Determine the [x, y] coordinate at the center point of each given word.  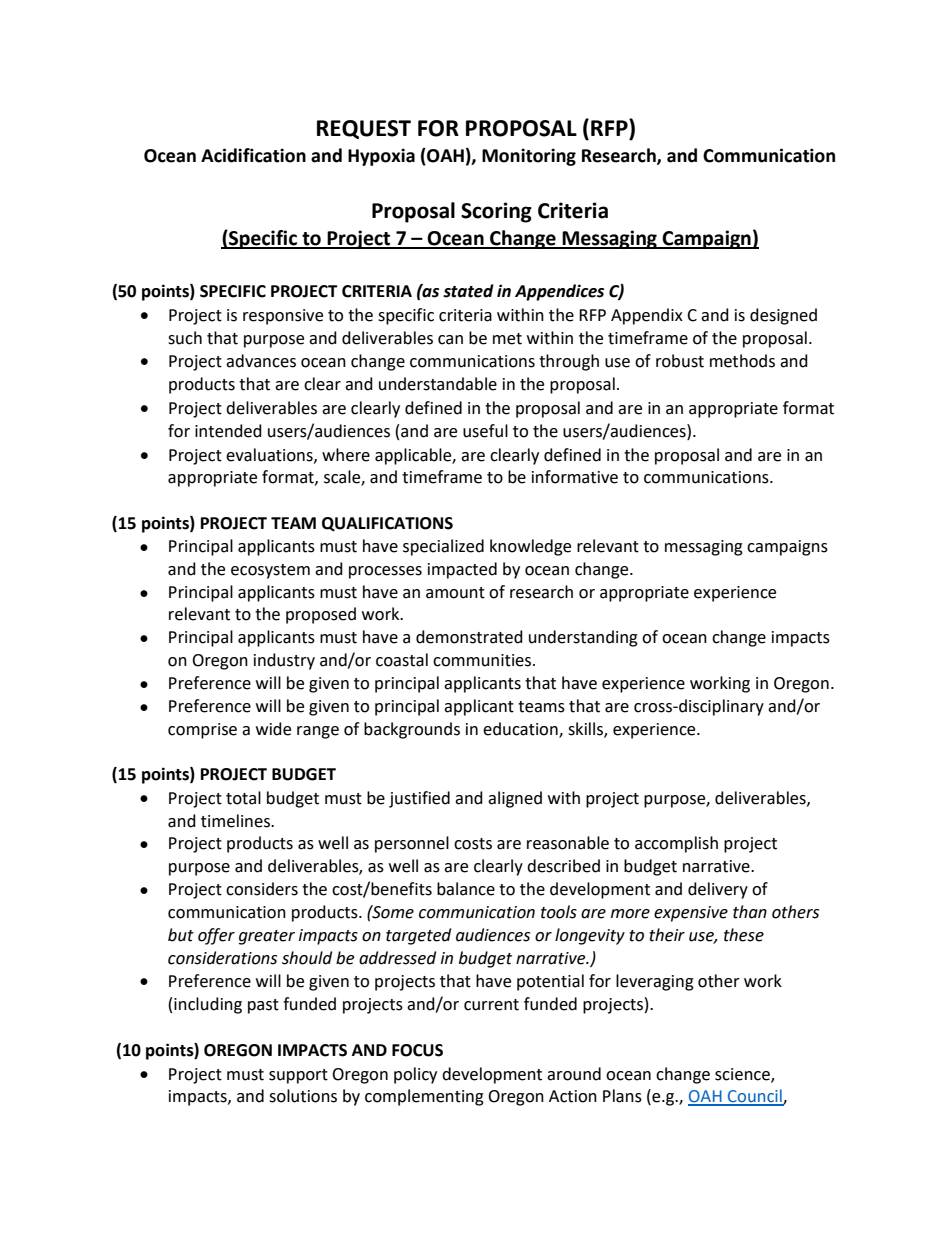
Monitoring [529, 157]
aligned [515, 799]
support [298, 1076]
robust [680, 361]
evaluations [270, 455]
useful [485, 431]
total [243, 798]
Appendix [647, 316]
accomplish [676, 844]
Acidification [253, 155]
